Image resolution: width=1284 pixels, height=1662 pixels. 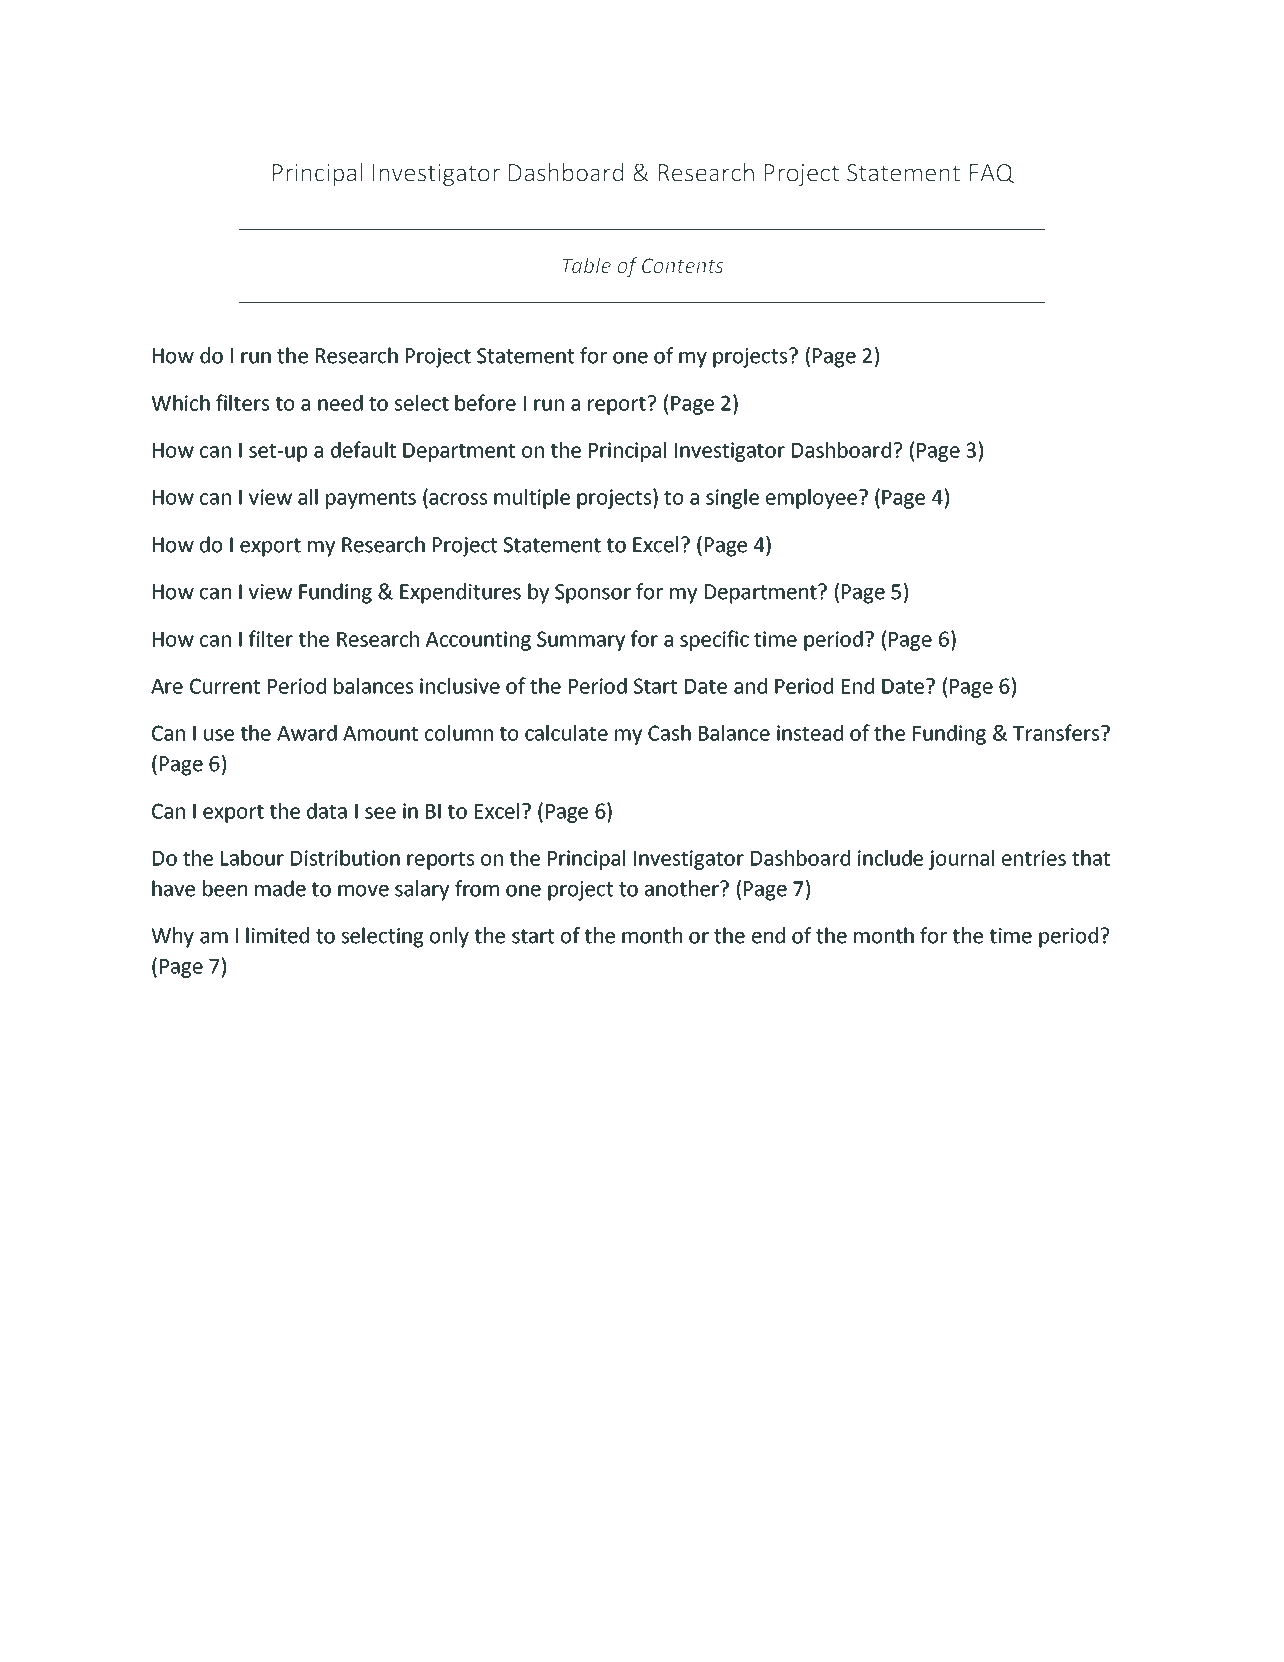 What do you see at coordinates (683, 888) in the screenshot?
I see `another` at bounding box center [683, 888].
